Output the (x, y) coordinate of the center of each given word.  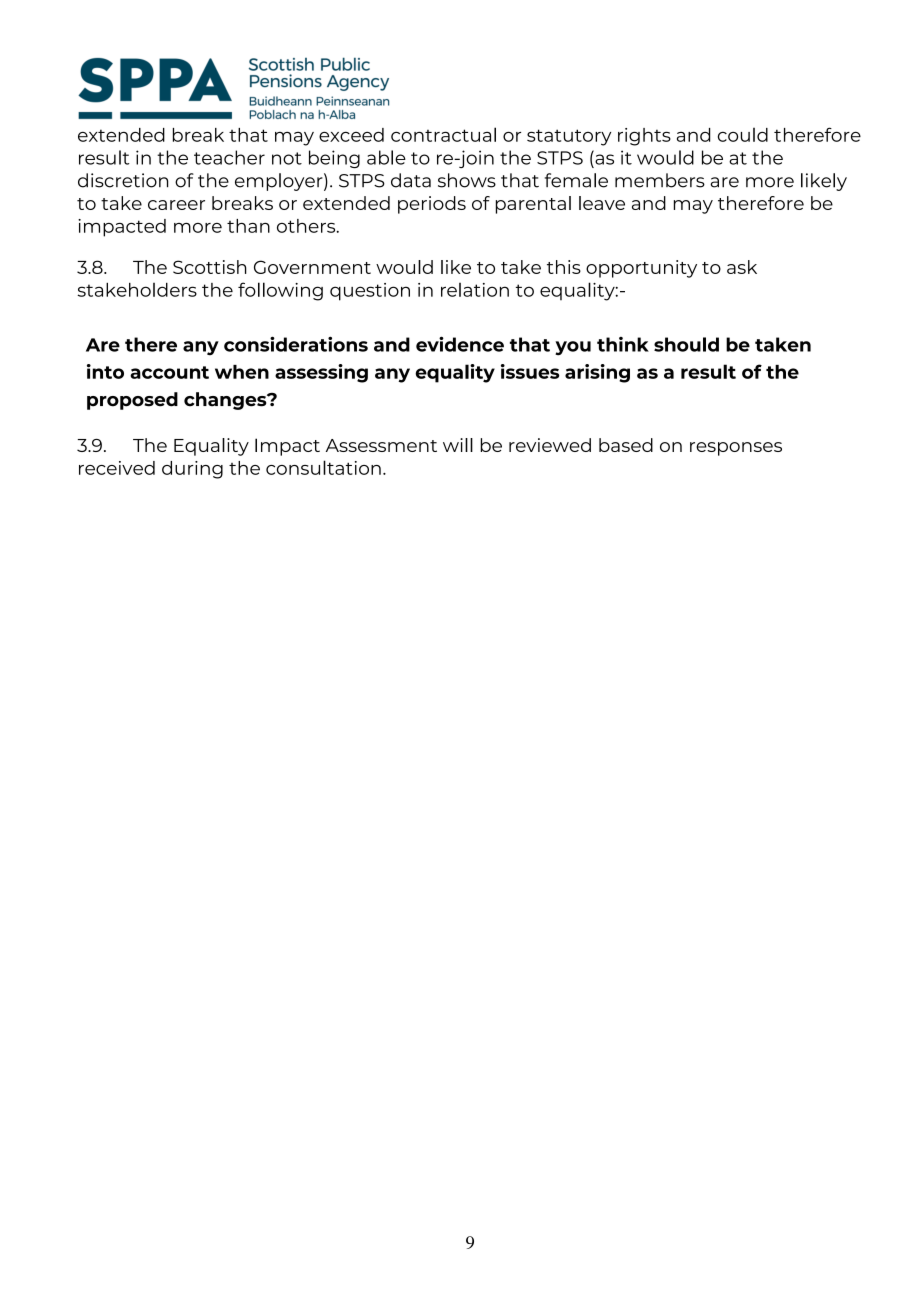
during (192, 470)
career (176, 205)
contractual (443, 134)
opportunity (641, 269)
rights (644, 137)
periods (432, 205)
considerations (296, 344)
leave (602, 203)
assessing (321, 373)
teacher (229, 157)
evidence (460, 344)
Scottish (210, 267)
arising (597, 373)
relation (475, 290)
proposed (132, 401)
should (686, 344)
